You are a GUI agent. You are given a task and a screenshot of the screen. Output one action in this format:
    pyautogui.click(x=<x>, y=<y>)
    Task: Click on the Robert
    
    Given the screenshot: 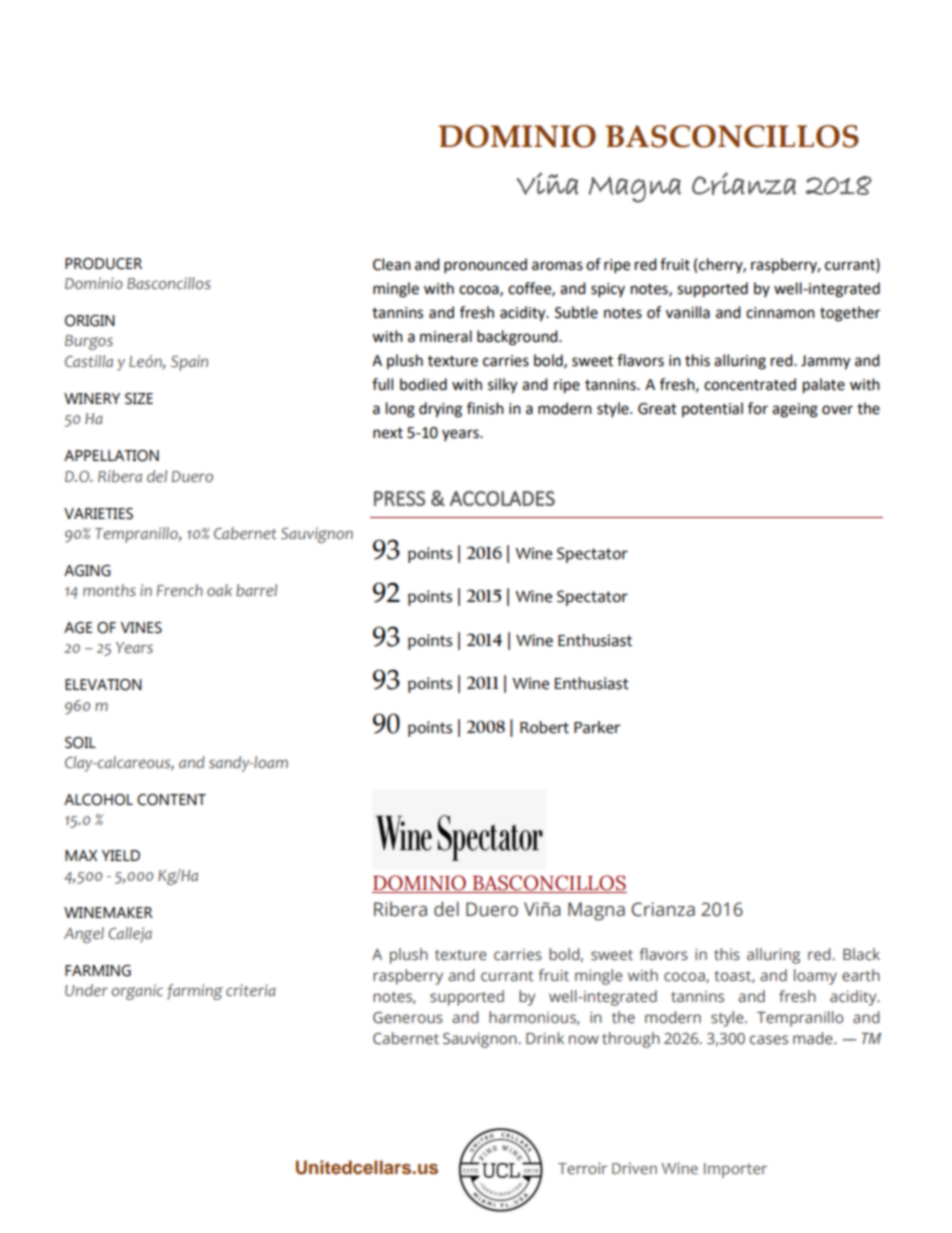 What is the action you would take?
    pyautogui.click(x=544, y=727)
